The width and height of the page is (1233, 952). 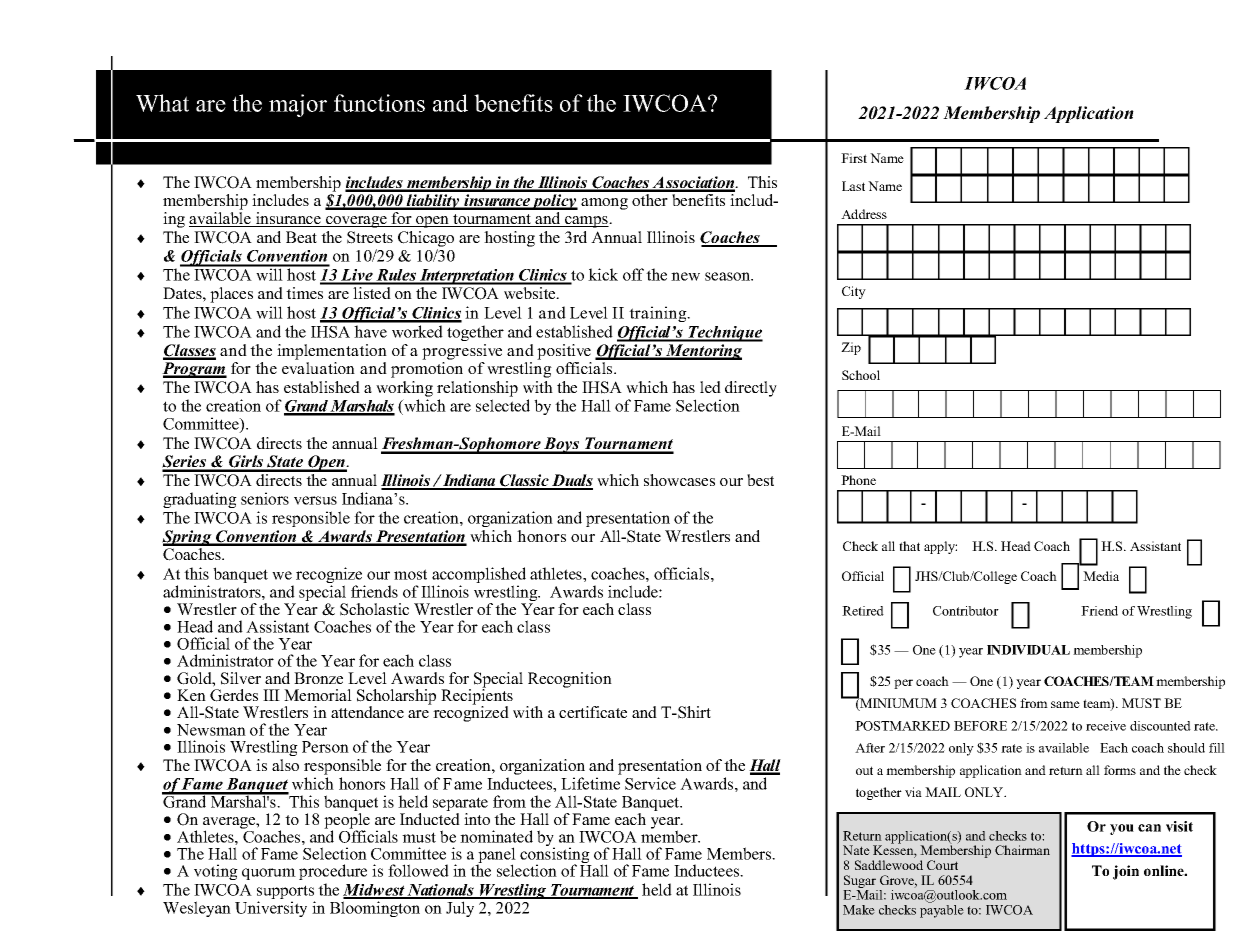 What do you see at coordinates (556, 855) in the page?
I see `consisting` at bounding box center [556, 855].
